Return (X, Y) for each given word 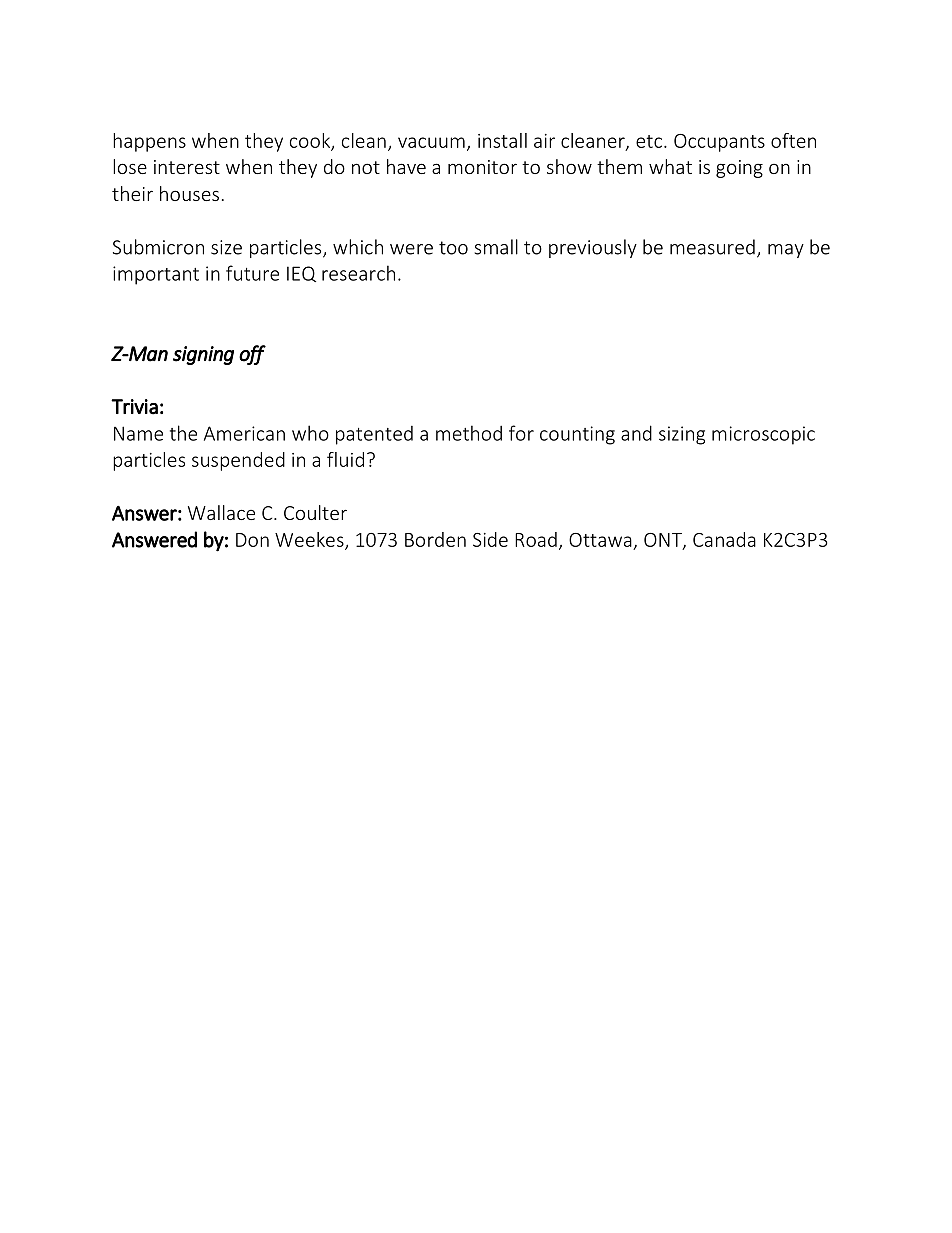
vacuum (431, 142)
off (252, 355)
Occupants (719, 143)
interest (187, 167)
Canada (724, 539)
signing (203, 355)
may (786, 251)
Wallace (221, 512)
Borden (435, 539)
